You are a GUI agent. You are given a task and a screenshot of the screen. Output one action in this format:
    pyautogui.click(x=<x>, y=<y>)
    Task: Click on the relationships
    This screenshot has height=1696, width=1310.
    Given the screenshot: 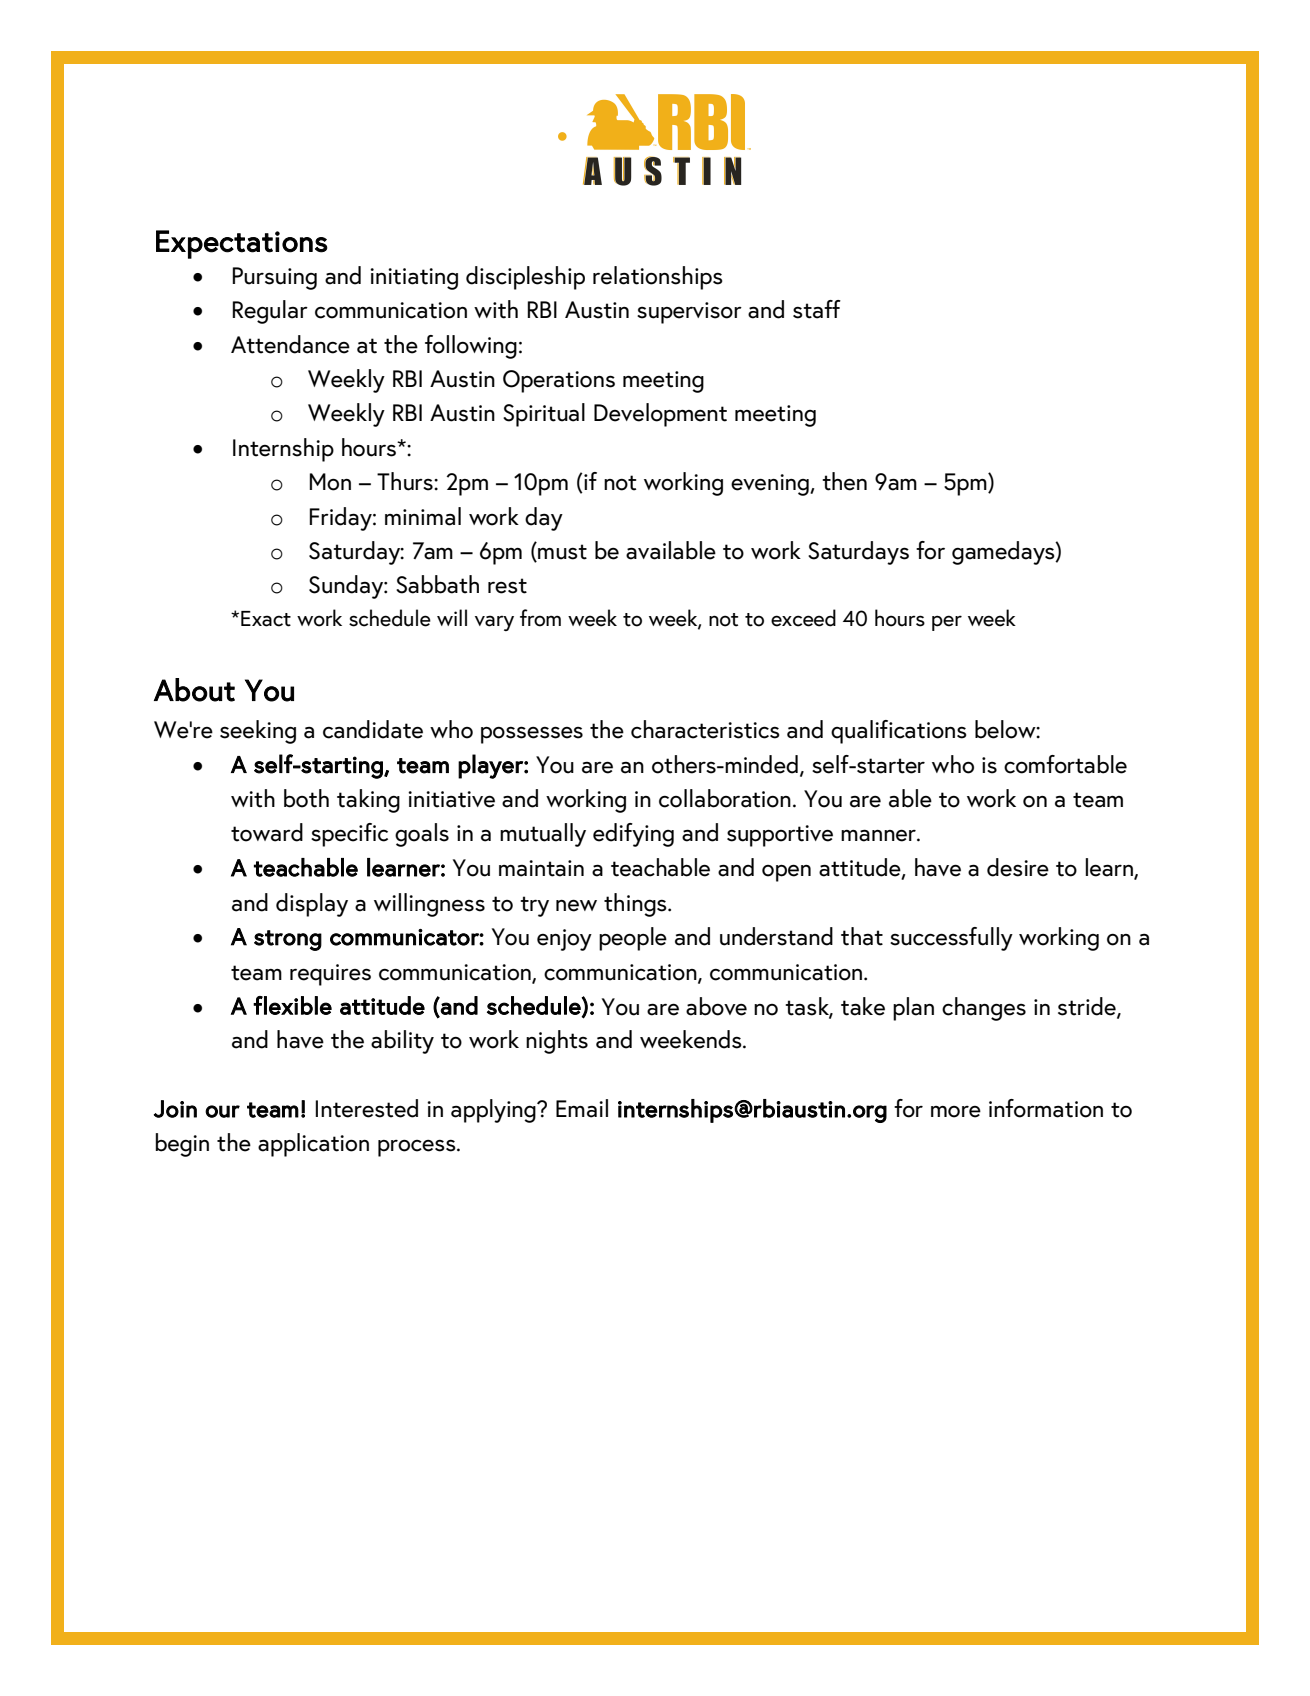 What is the action you would take?
    pyautogui.click(x=658, y=278)
